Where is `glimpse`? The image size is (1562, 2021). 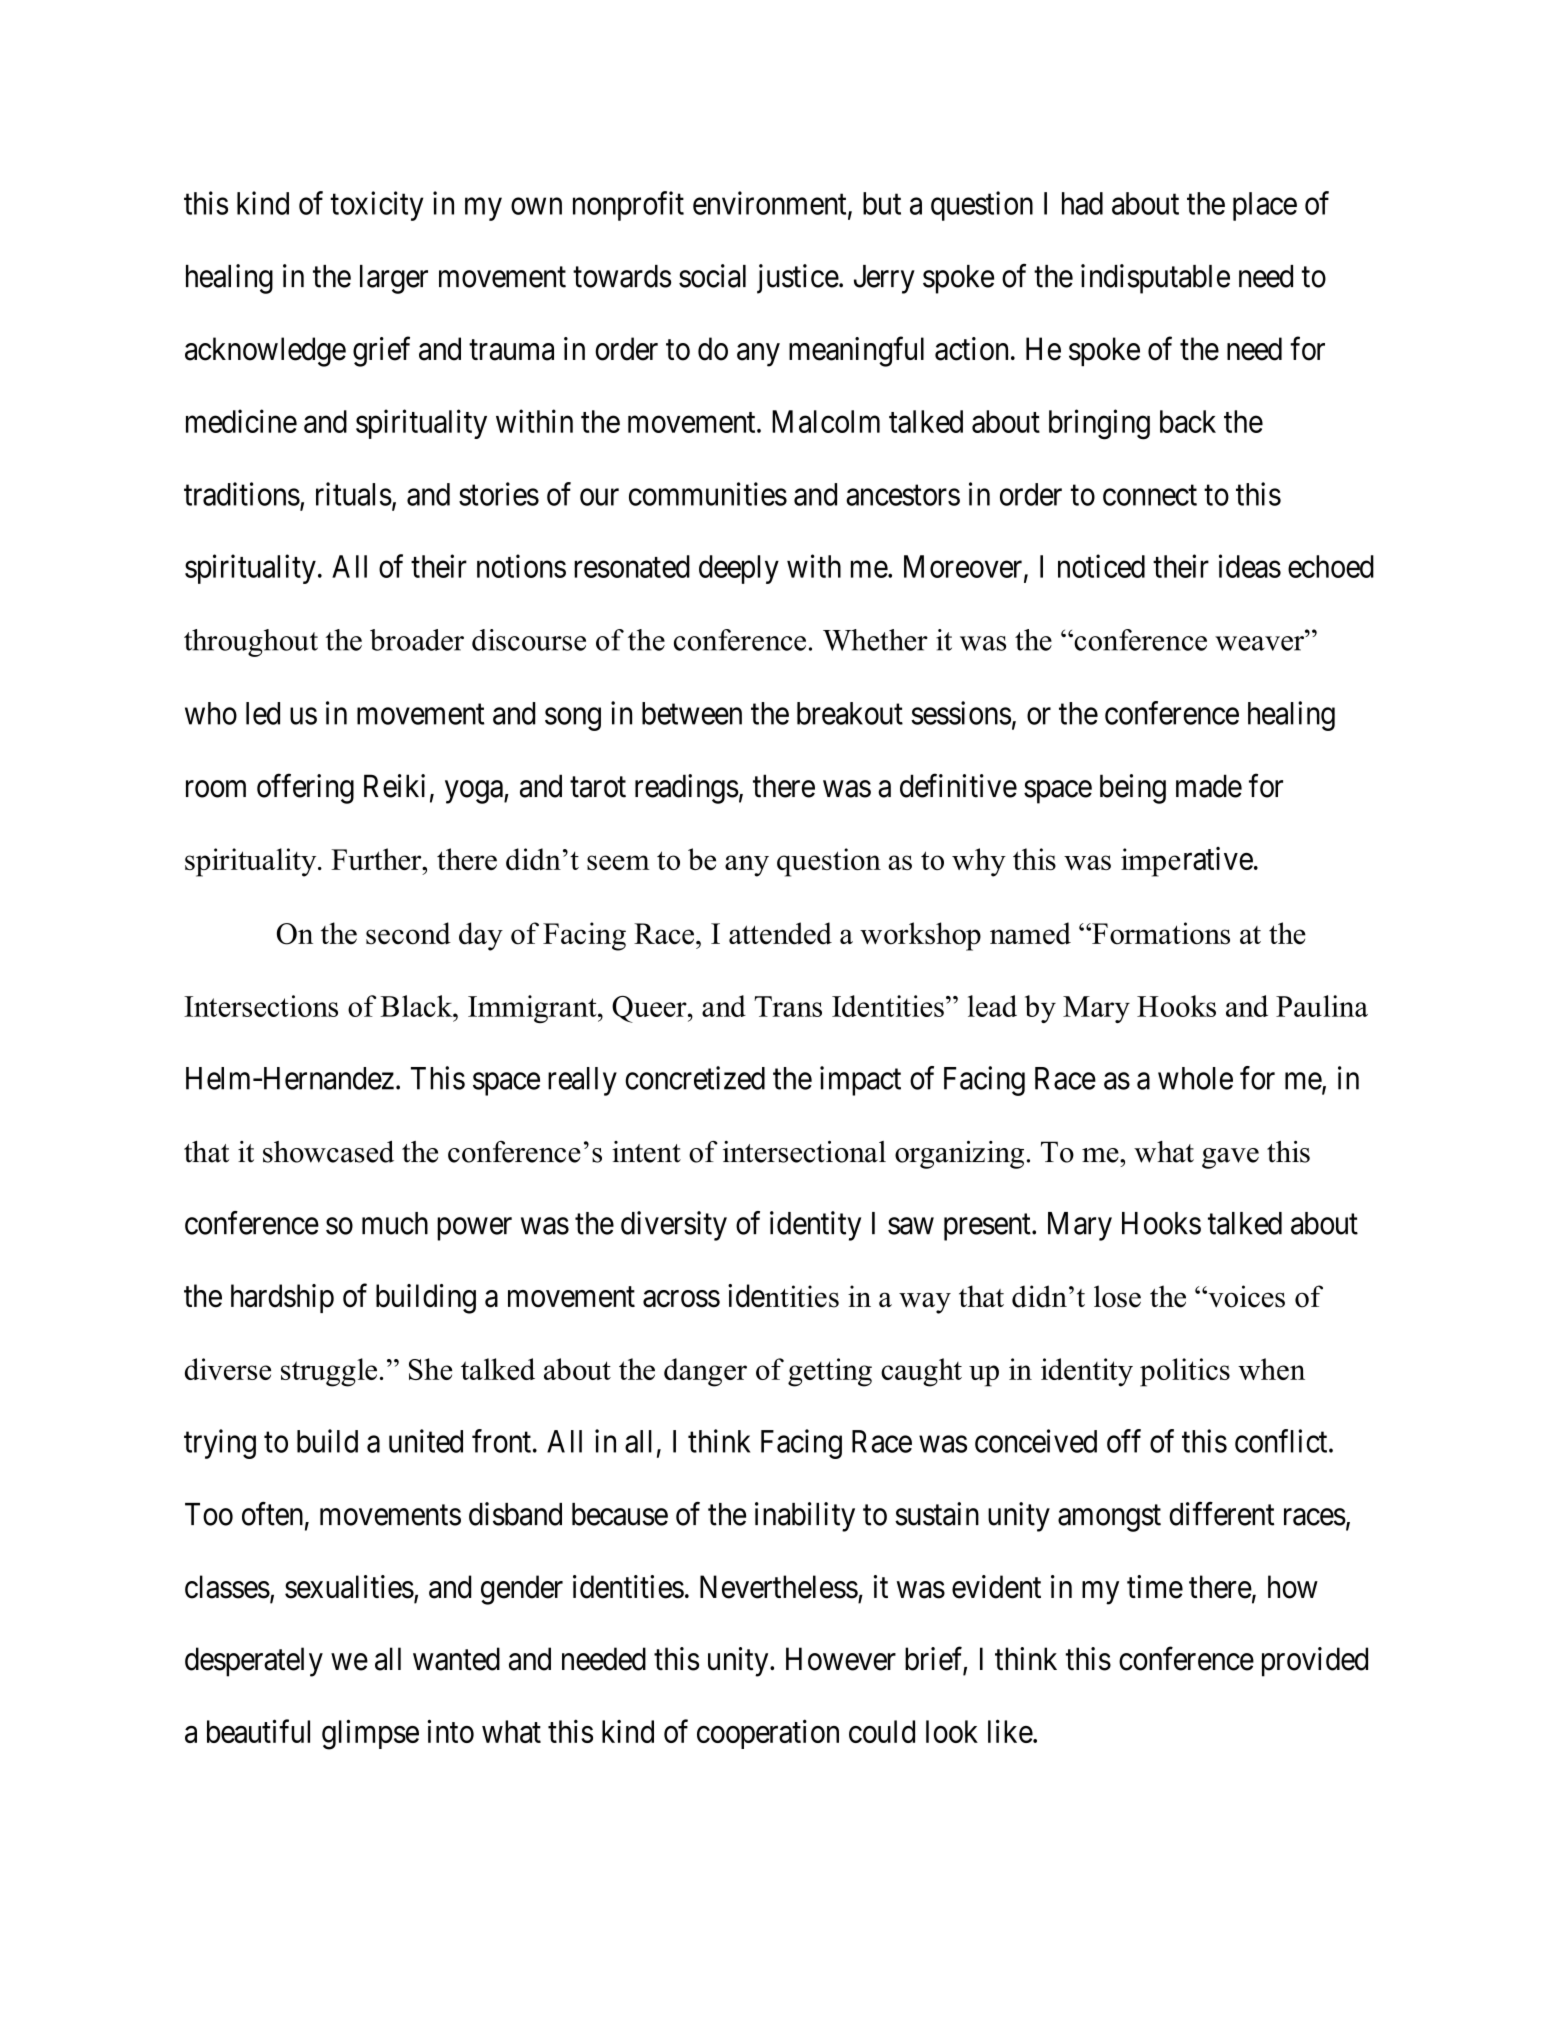 glimpse is located at coordinates (370, 1734).
